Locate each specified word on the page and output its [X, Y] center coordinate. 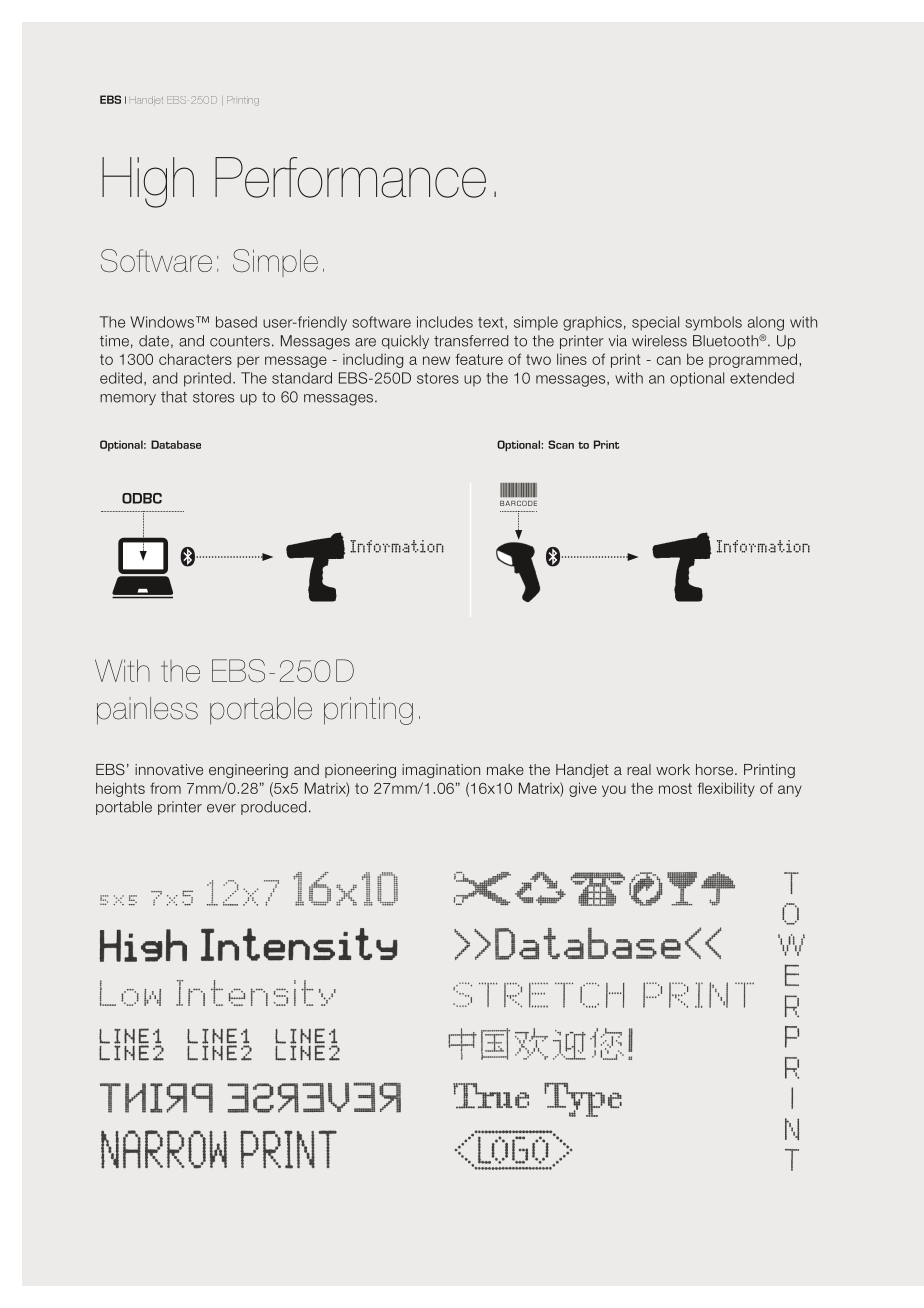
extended [762, 378]
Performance [350, 177]
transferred [471, 341]
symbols [713, 323]
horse [716, 769]
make [505, 769]
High [148, 182]
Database [176, 444]
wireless [659, 341]
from [165, 788]
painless [147, 711]
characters [195, 359]
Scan [561, 444]
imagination [441, 771]
